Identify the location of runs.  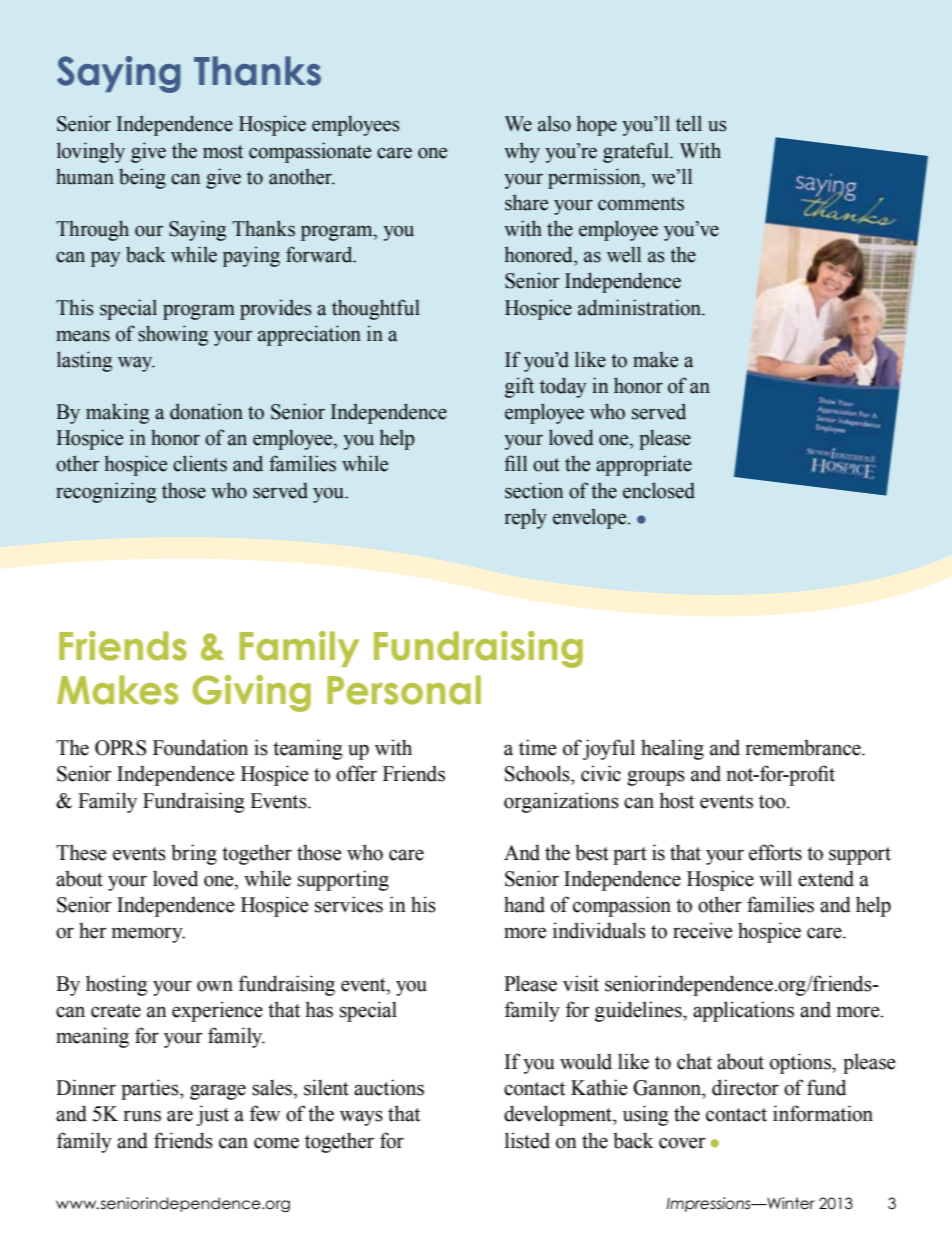
(142, 1116).
